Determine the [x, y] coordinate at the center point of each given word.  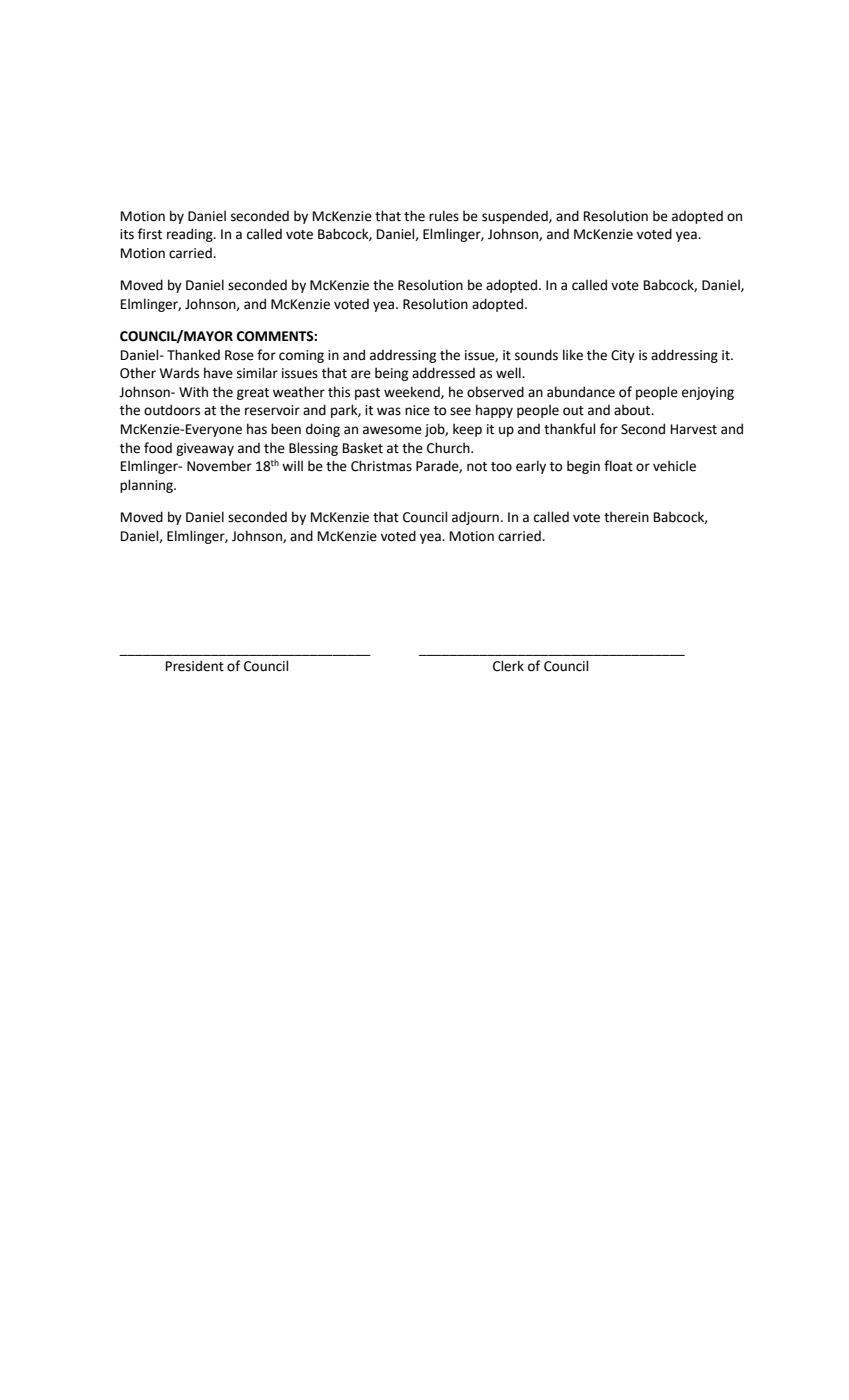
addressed [443, 373]
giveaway [205, 449]
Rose [239, 355]
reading [191, 235]
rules [444, 216]
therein [626, 517]
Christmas [381, 466]
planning [147, 486]
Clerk [508, 666]
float [618, 466]
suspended [516, 217]
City [623, 356]
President [195, 666]
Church [449, 448]
